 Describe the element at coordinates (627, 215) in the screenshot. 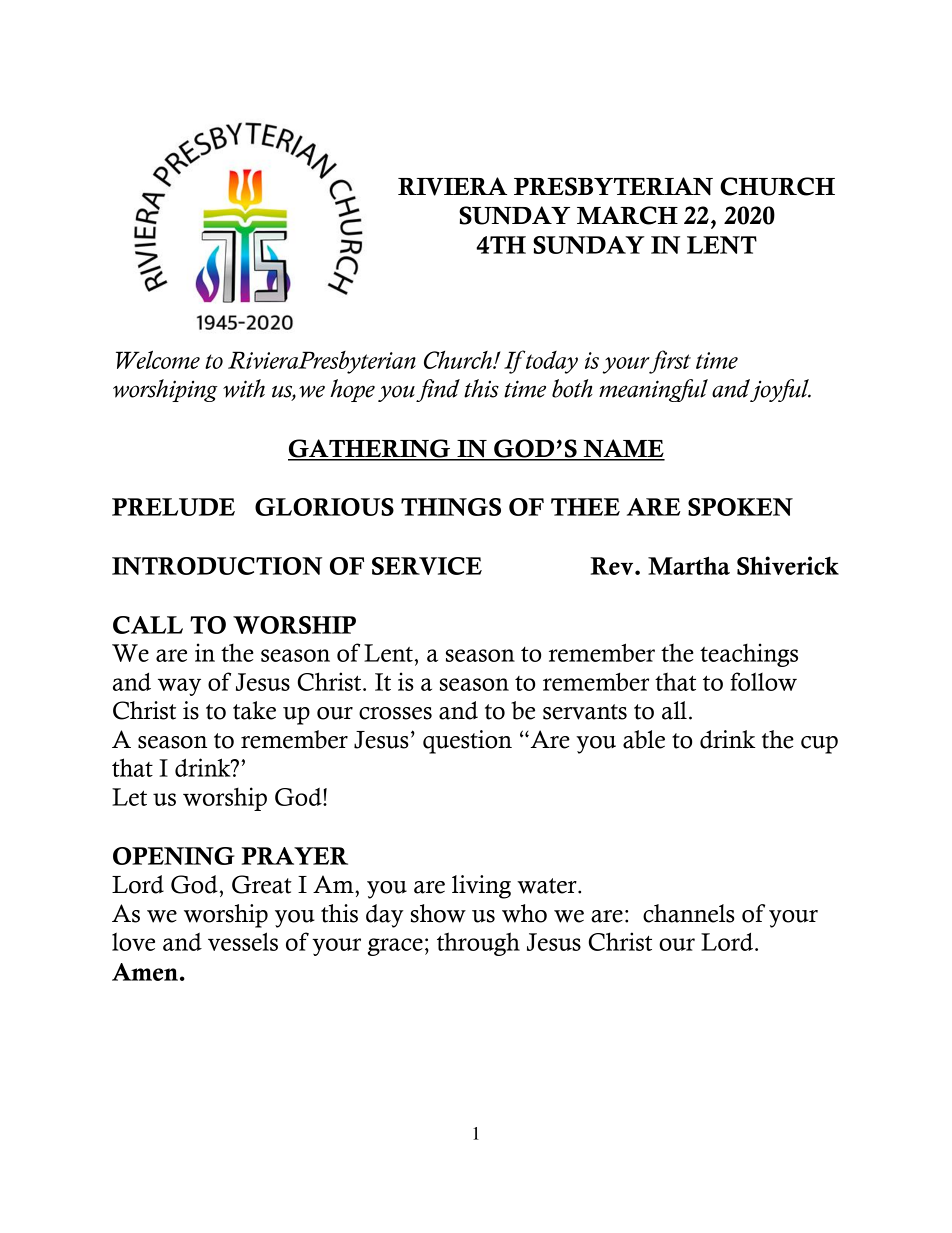

I see `MARCH` at that location.
